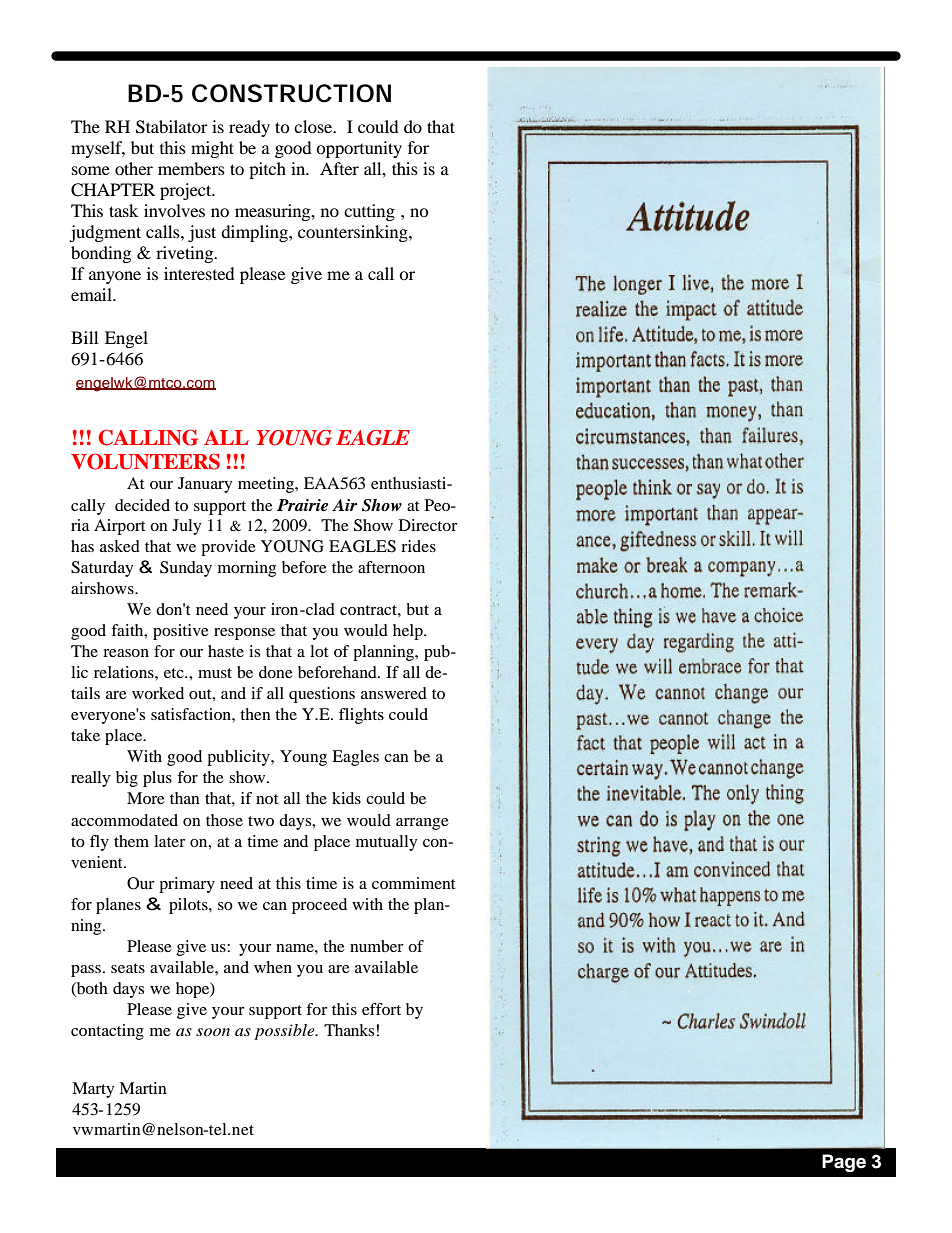 The image size is (952, 1233). What do you see at coordinates (93, 1090) in the image?
I see `Marty` at bounding box center [93, 1090].
